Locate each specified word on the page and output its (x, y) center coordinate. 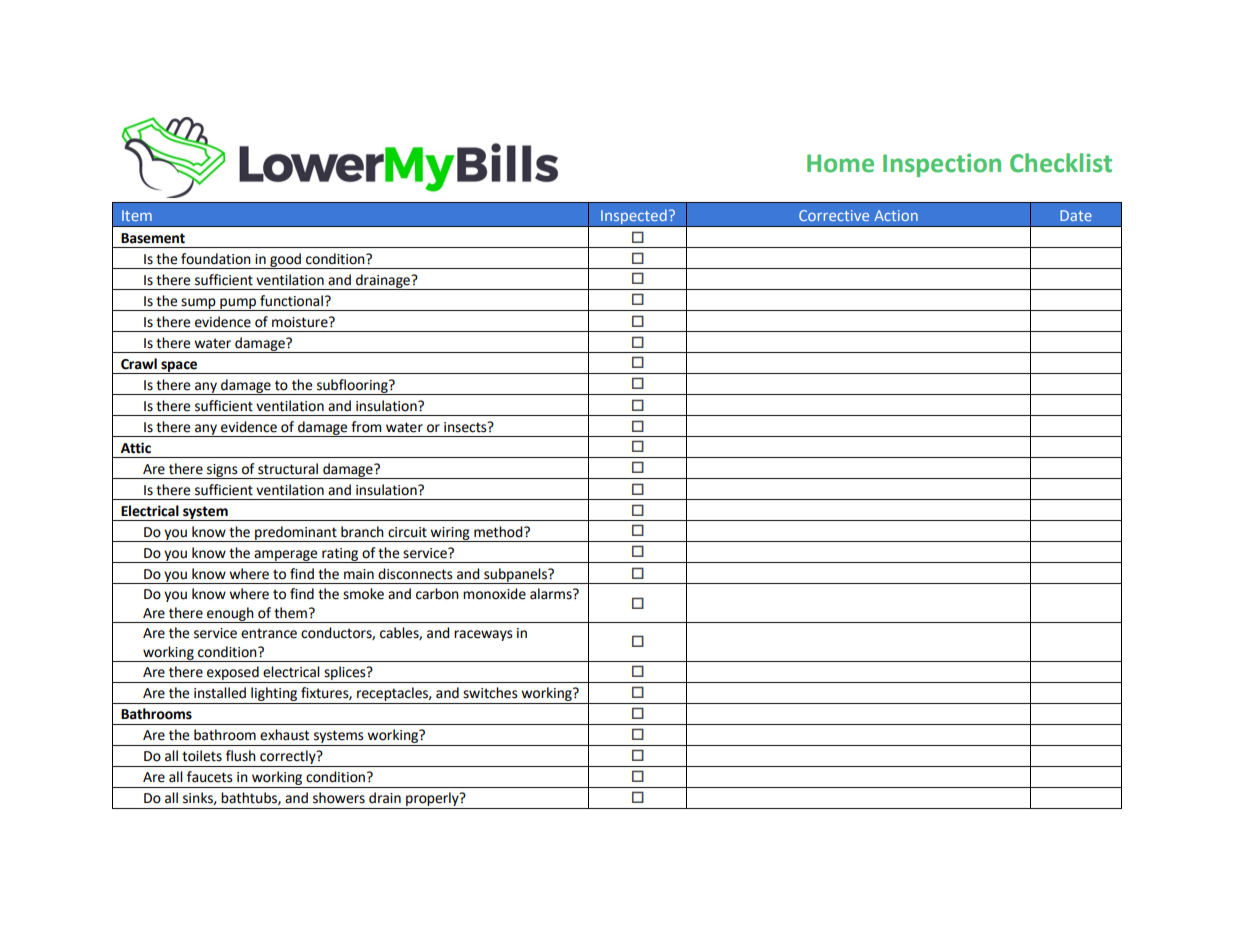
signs (222, 471)
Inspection (942, 165)
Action (896, 215)
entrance (269, 633)
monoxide (494, 594)
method (499, 532)
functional (291, 301)
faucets (210, 777)
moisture (301, 322)
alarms (552, 594)
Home (840, 163)
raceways (483, 635)
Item (137, 215)
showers (339, 798)
